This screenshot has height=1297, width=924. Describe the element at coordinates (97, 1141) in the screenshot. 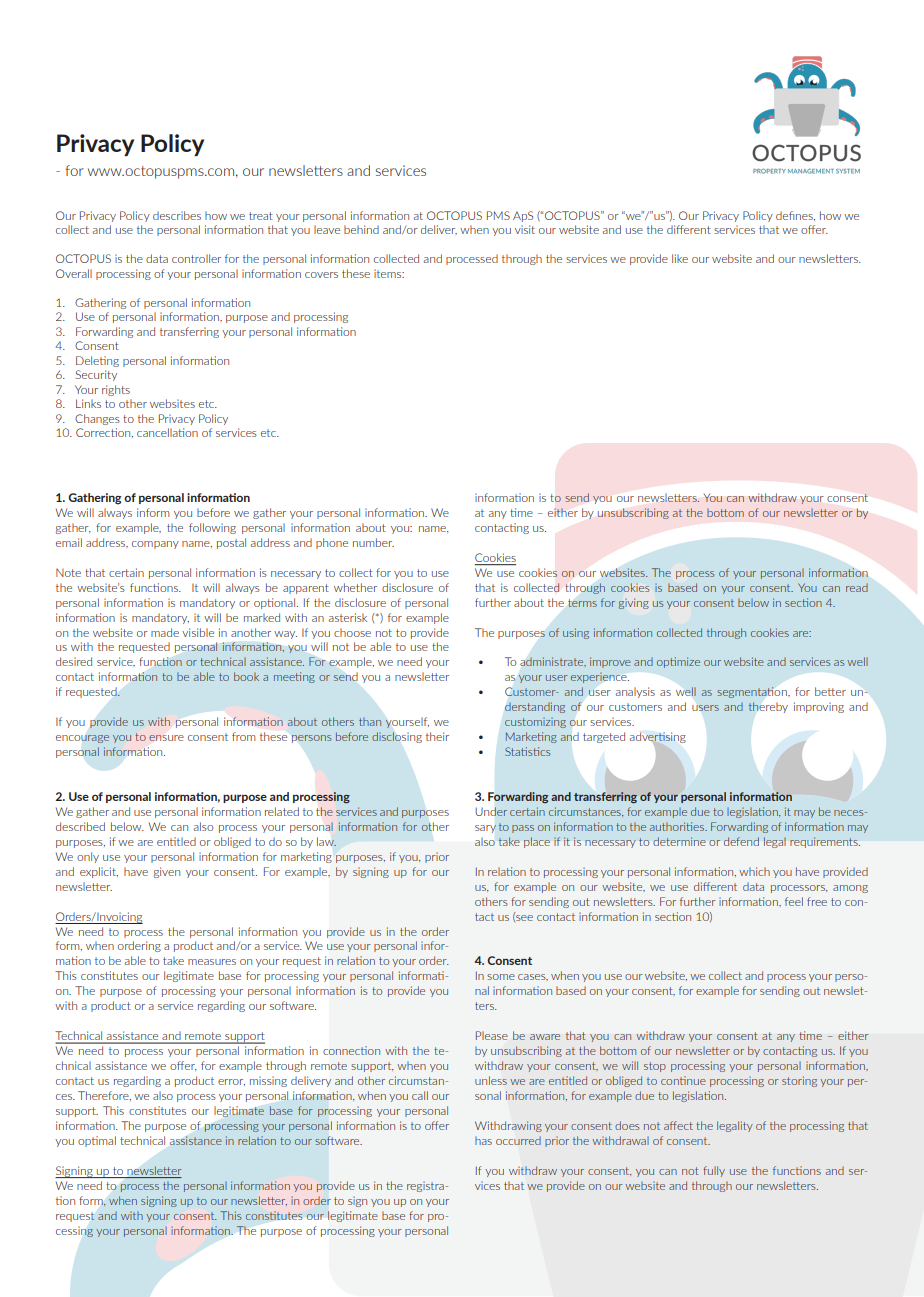

I see `optimal` at that location.
